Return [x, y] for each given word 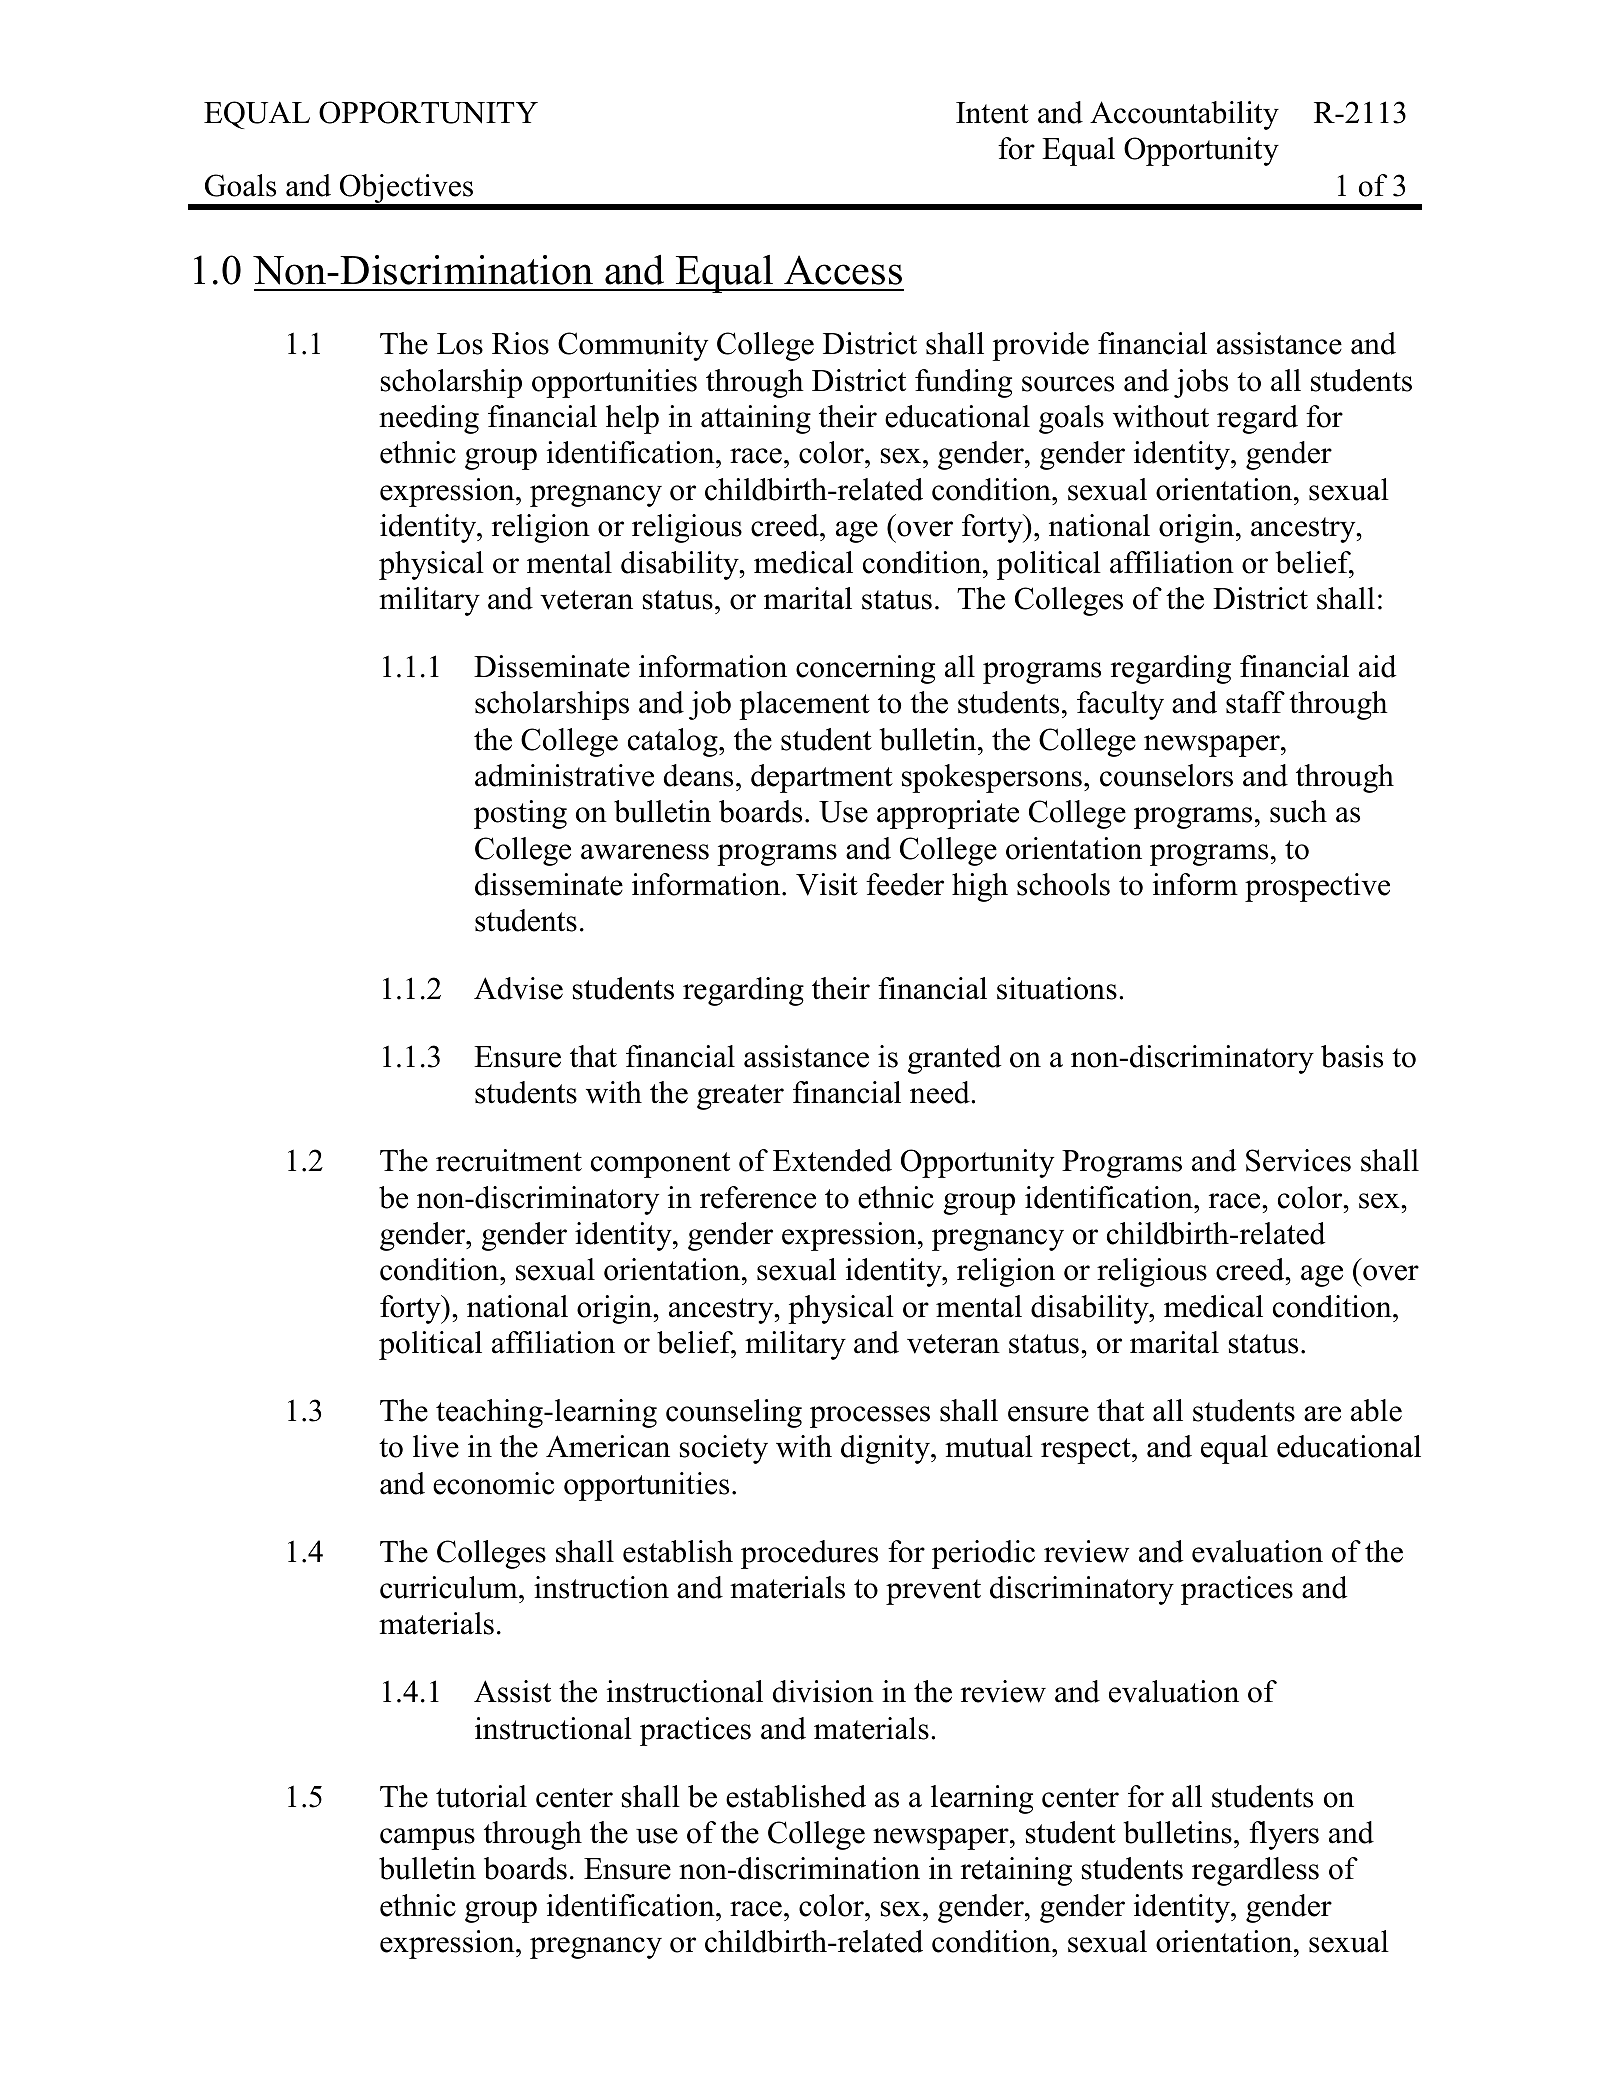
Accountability [1184, 115]
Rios [520, 343]
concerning [865, 669]
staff [1255, 702]
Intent [992, 113]
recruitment [509, 1160]
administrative [564, 775]
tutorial [481, 1796]
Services [1298, 1160]
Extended [832, 1160]
